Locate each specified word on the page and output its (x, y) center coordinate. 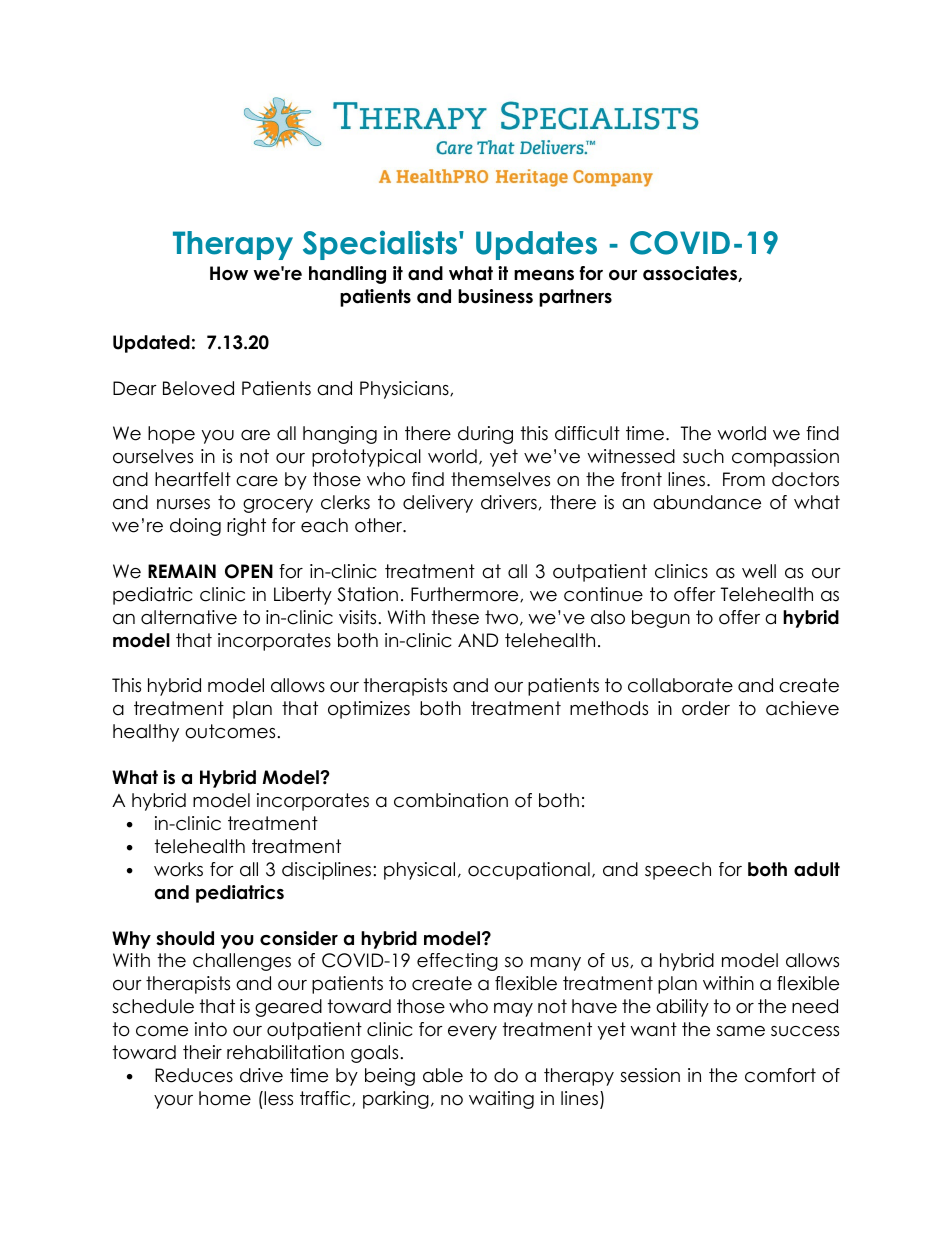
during (485, 435)
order (706, 708)
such (703, 456)
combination (451, 800)
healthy (146, 733)
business (495, 296)
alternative (189, 617)
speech (678, 871)
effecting (457, 962)
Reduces (194, 1075)
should (185, 938)
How (229, 273)
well (759, 571)
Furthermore (466, 594)
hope (171, 435)
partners (575, 298)
